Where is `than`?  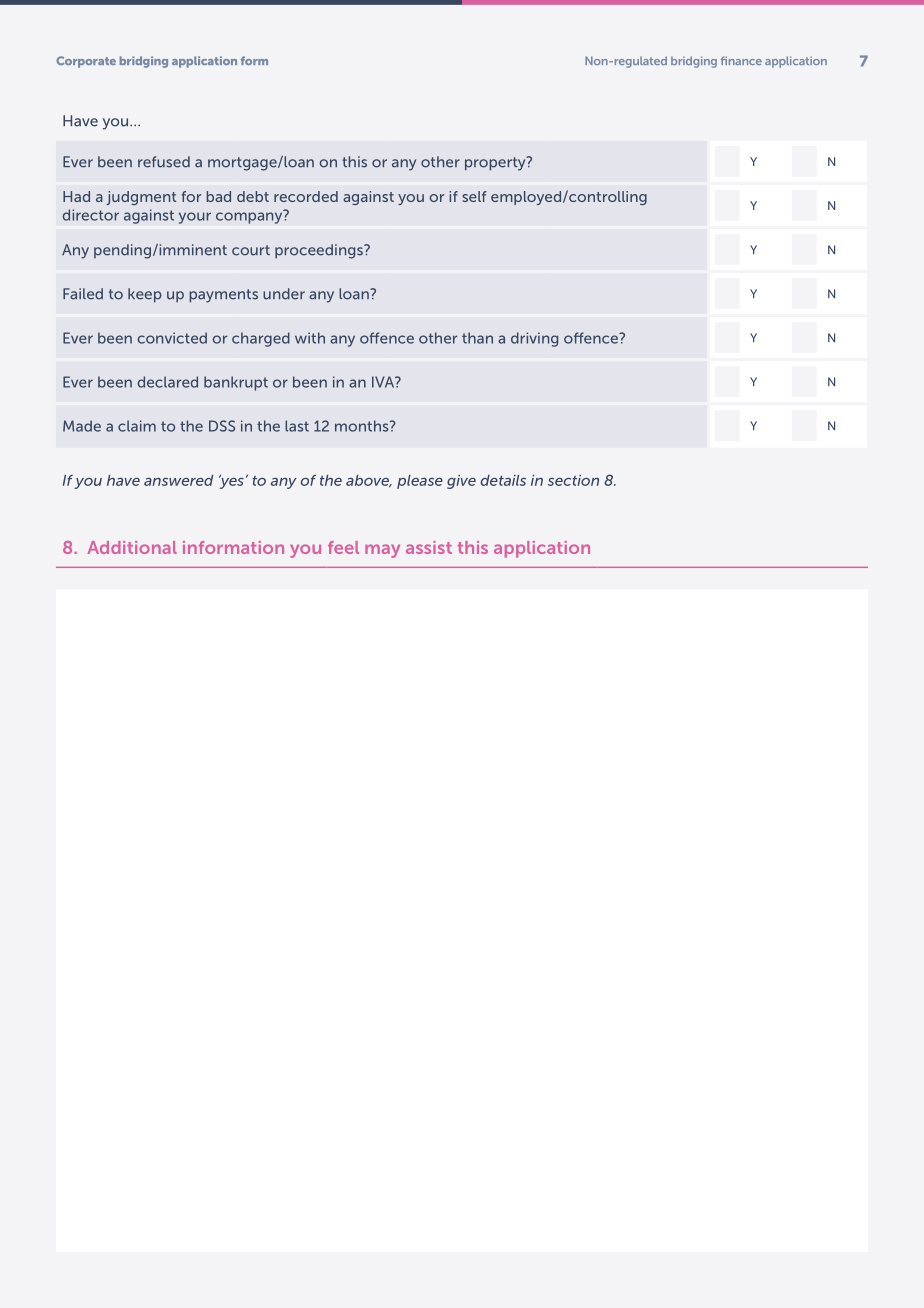
than is located at coordinates (477, 338).
